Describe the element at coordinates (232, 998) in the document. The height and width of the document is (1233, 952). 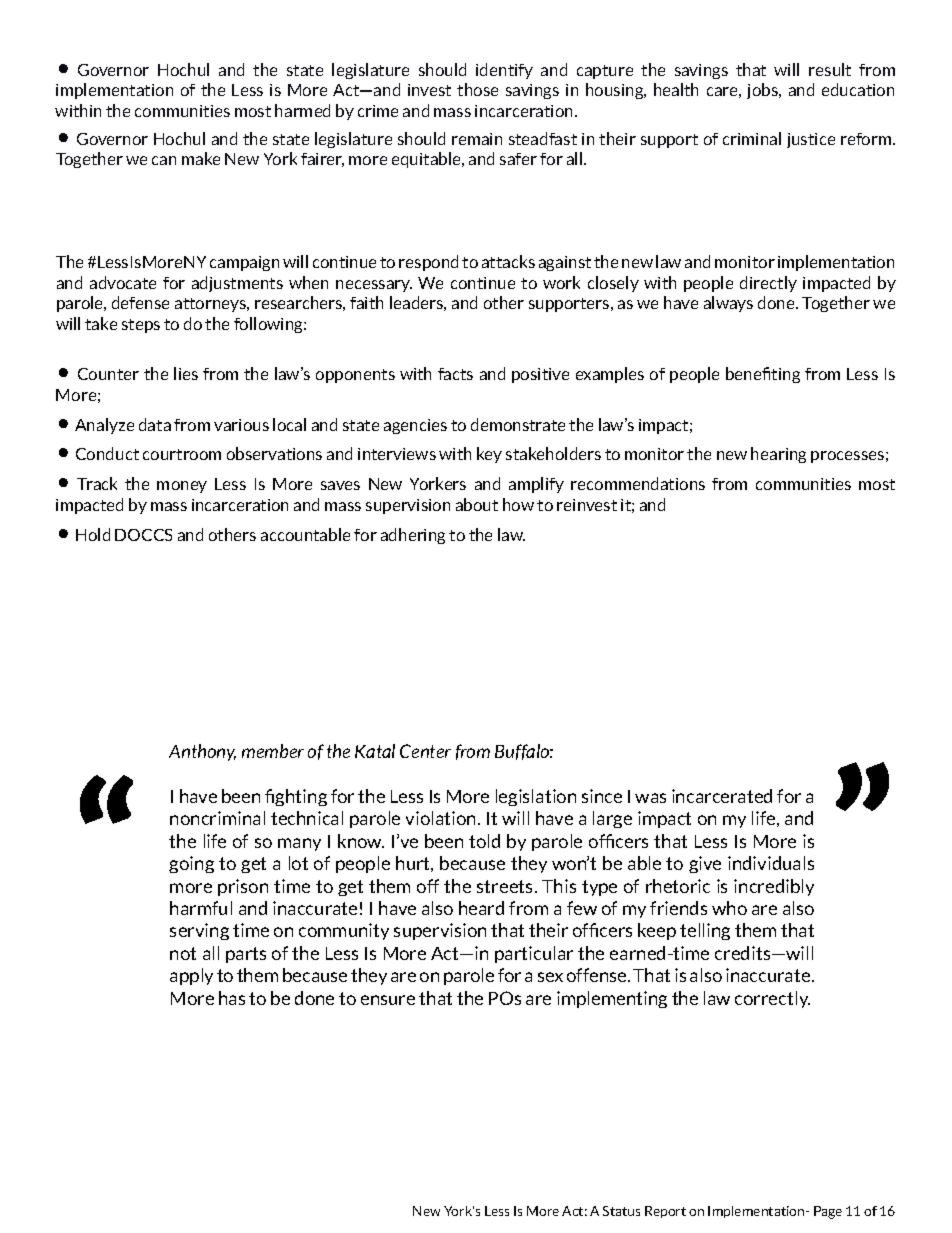
I see `has` at that location.
